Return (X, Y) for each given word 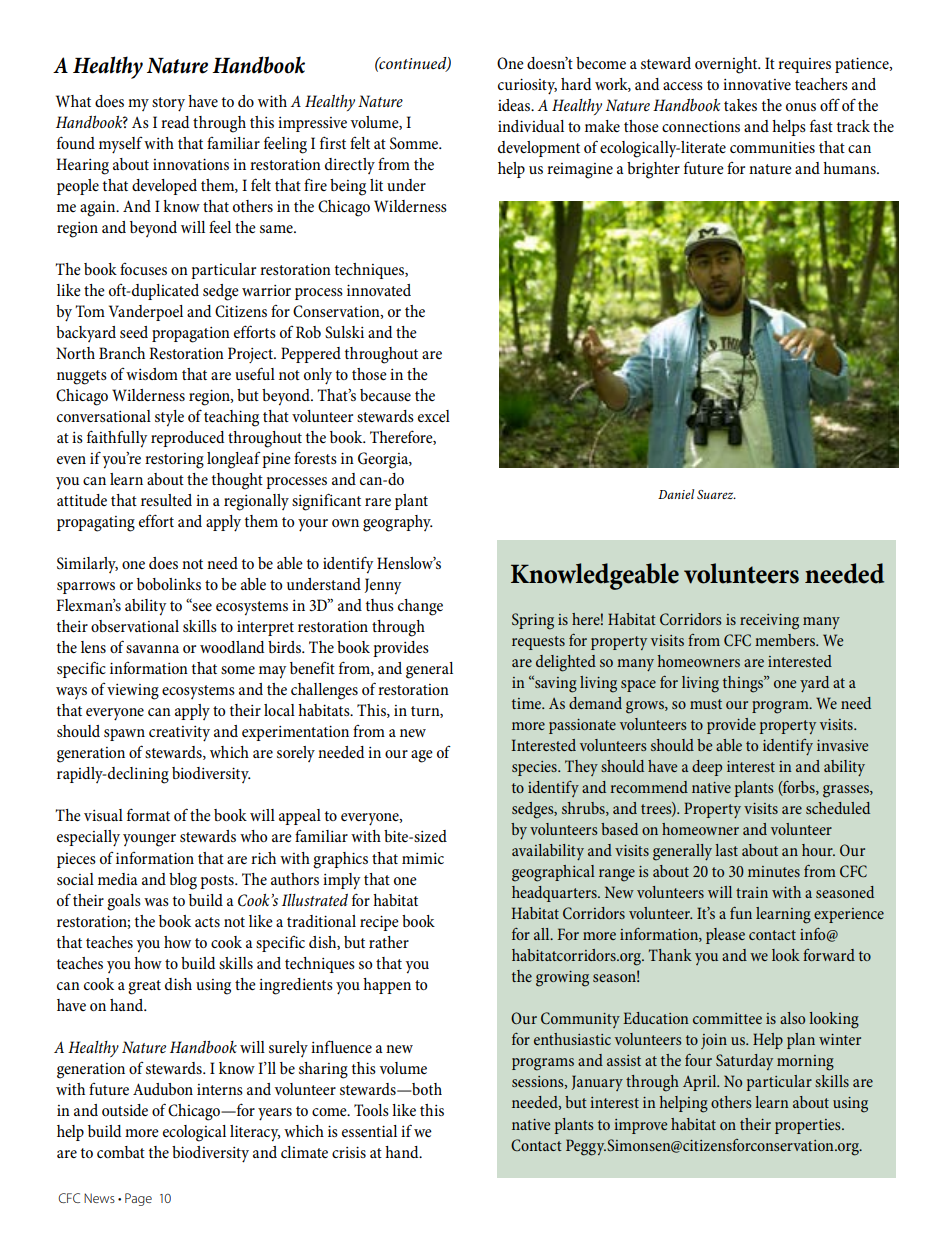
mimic (423, 858)
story (168, 104)
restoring (174, 461)
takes (740, 105)
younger (149, 840)
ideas (515, 105)
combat (121, 1152)
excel (434, 416)
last (726, 850)
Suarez (716, 494)
